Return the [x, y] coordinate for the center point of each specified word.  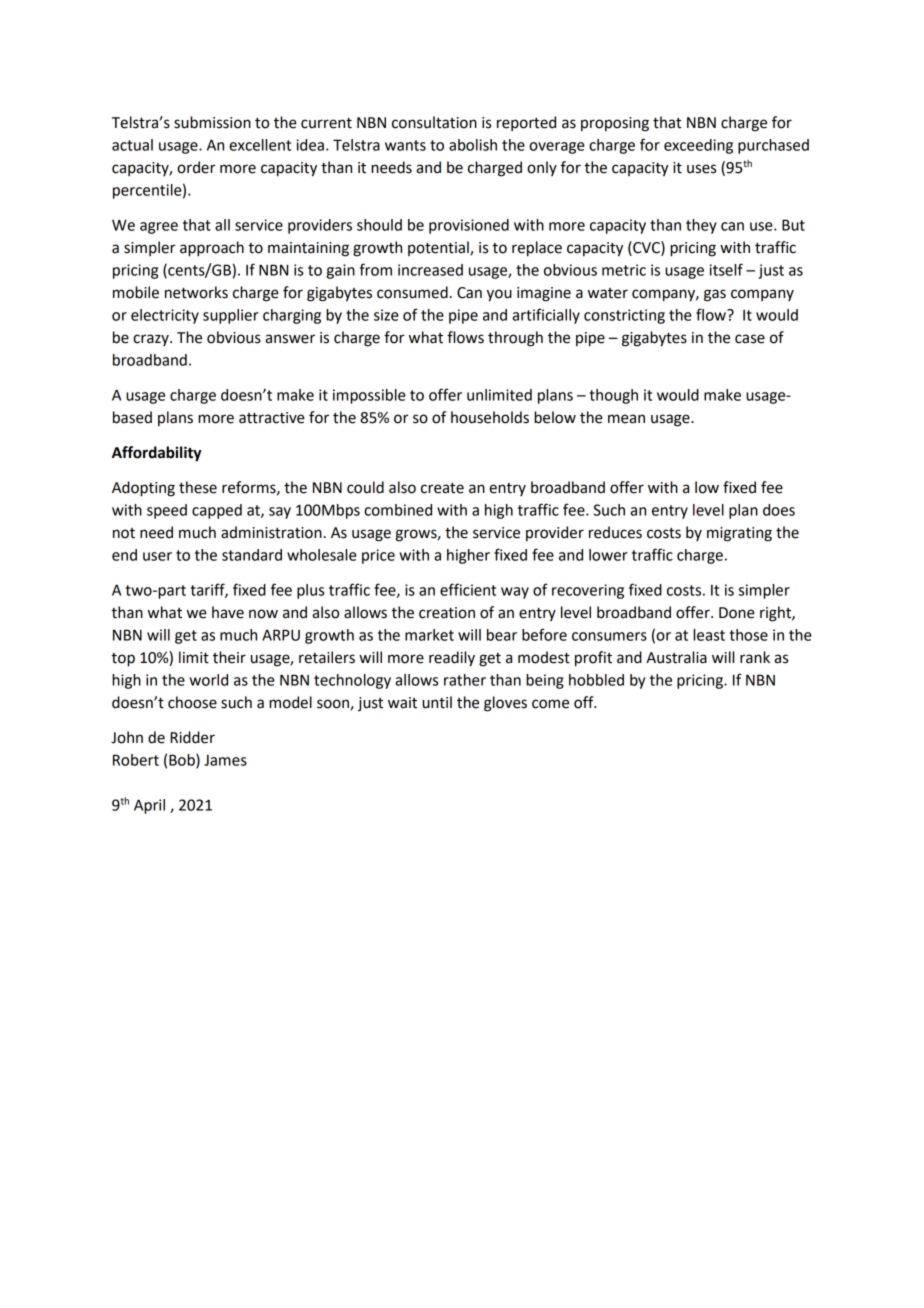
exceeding [698, 146]
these [198, 487]
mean [626, 419]
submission [212, 122]
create [442, 488]
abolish [473, 145]
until [437, 702]
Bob [183, 761]
